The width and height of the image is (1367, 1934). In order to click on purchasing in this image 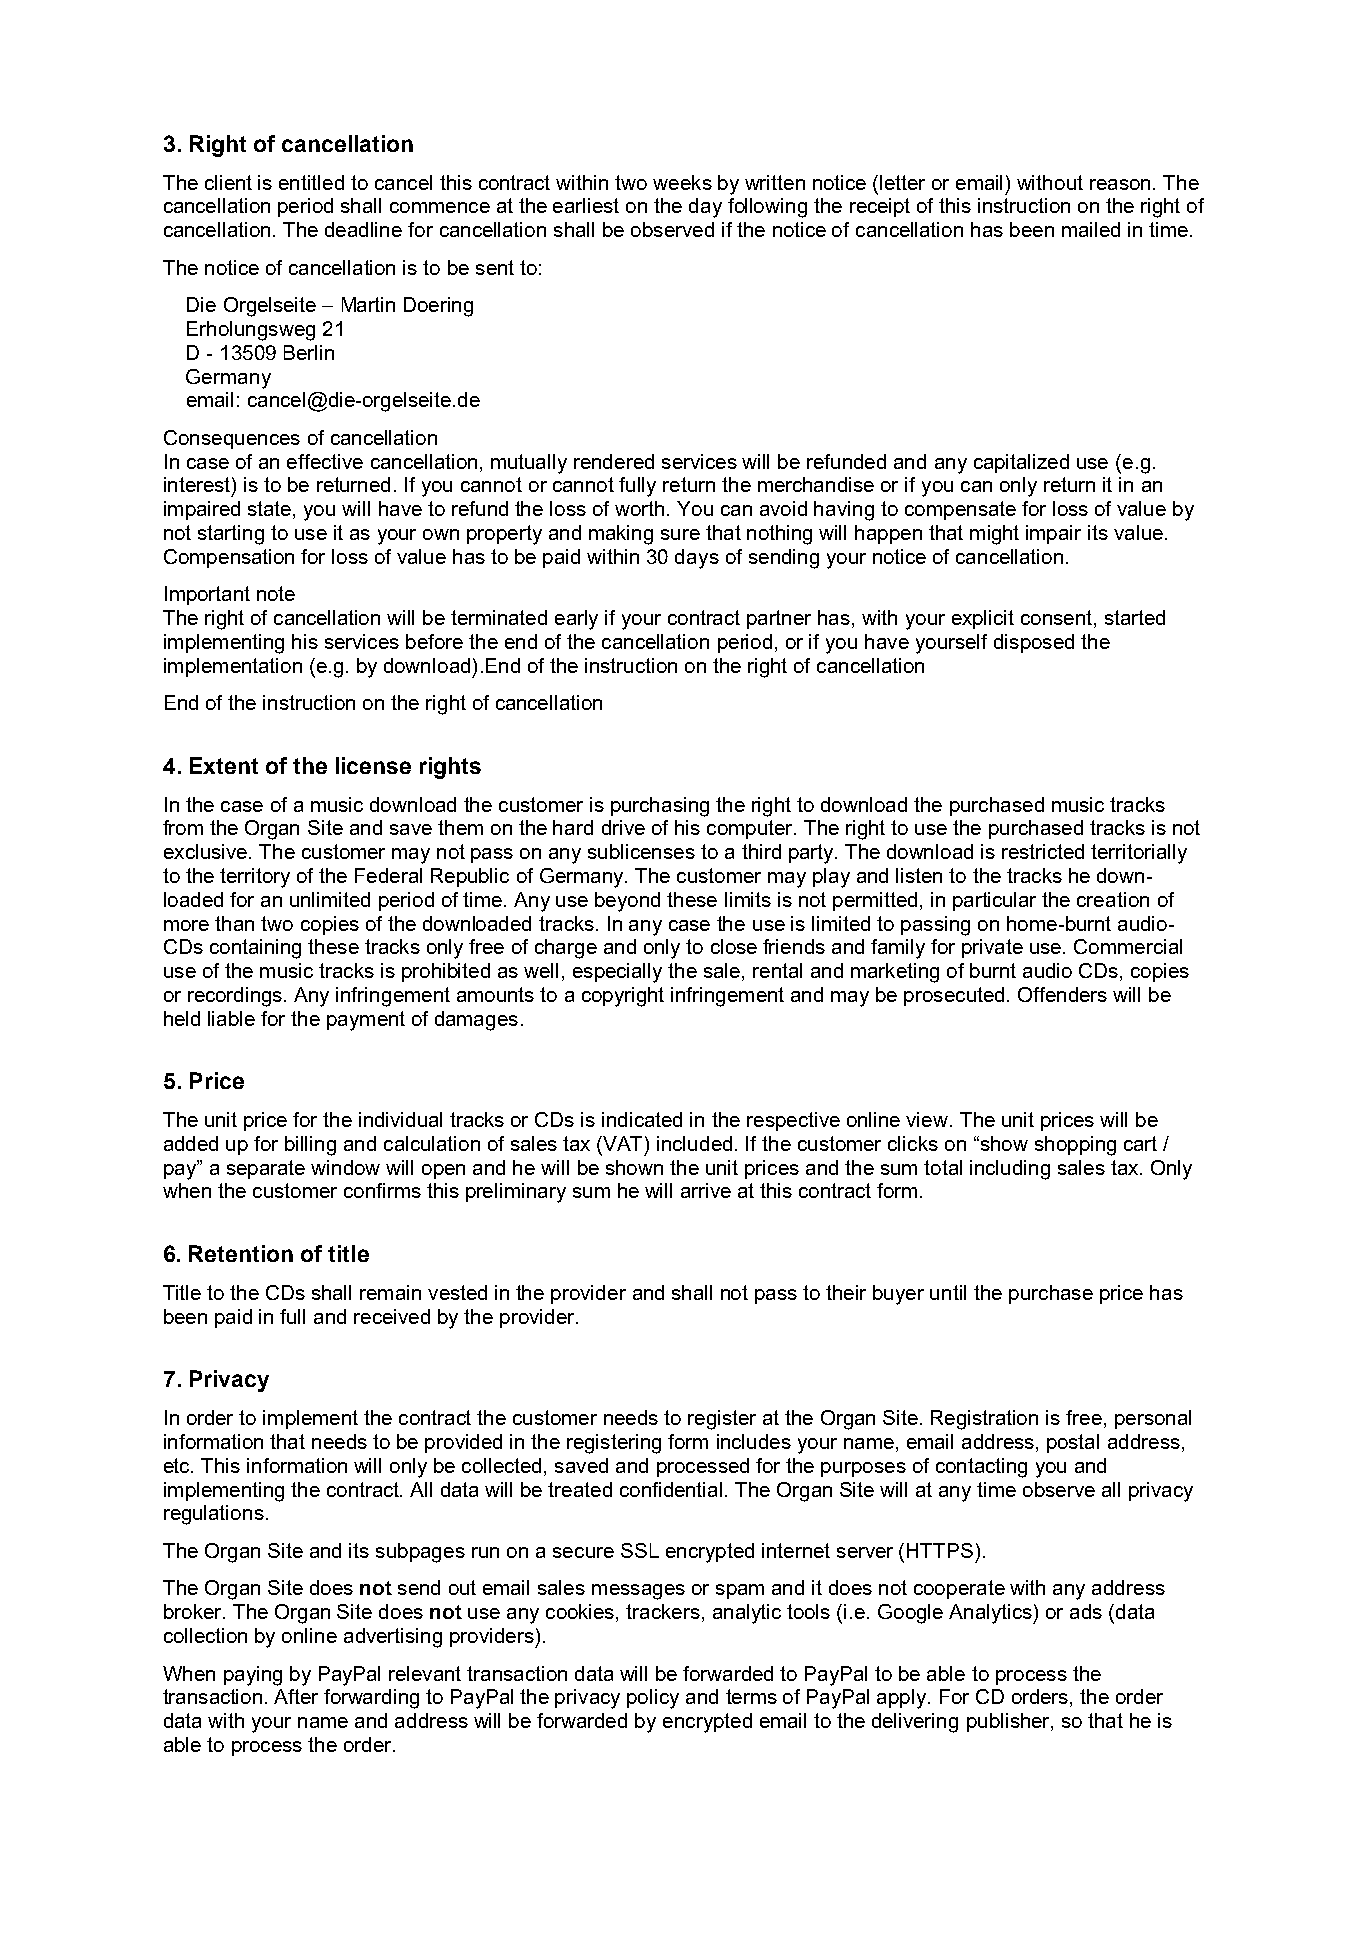, I will do `click(660, 807)`.
